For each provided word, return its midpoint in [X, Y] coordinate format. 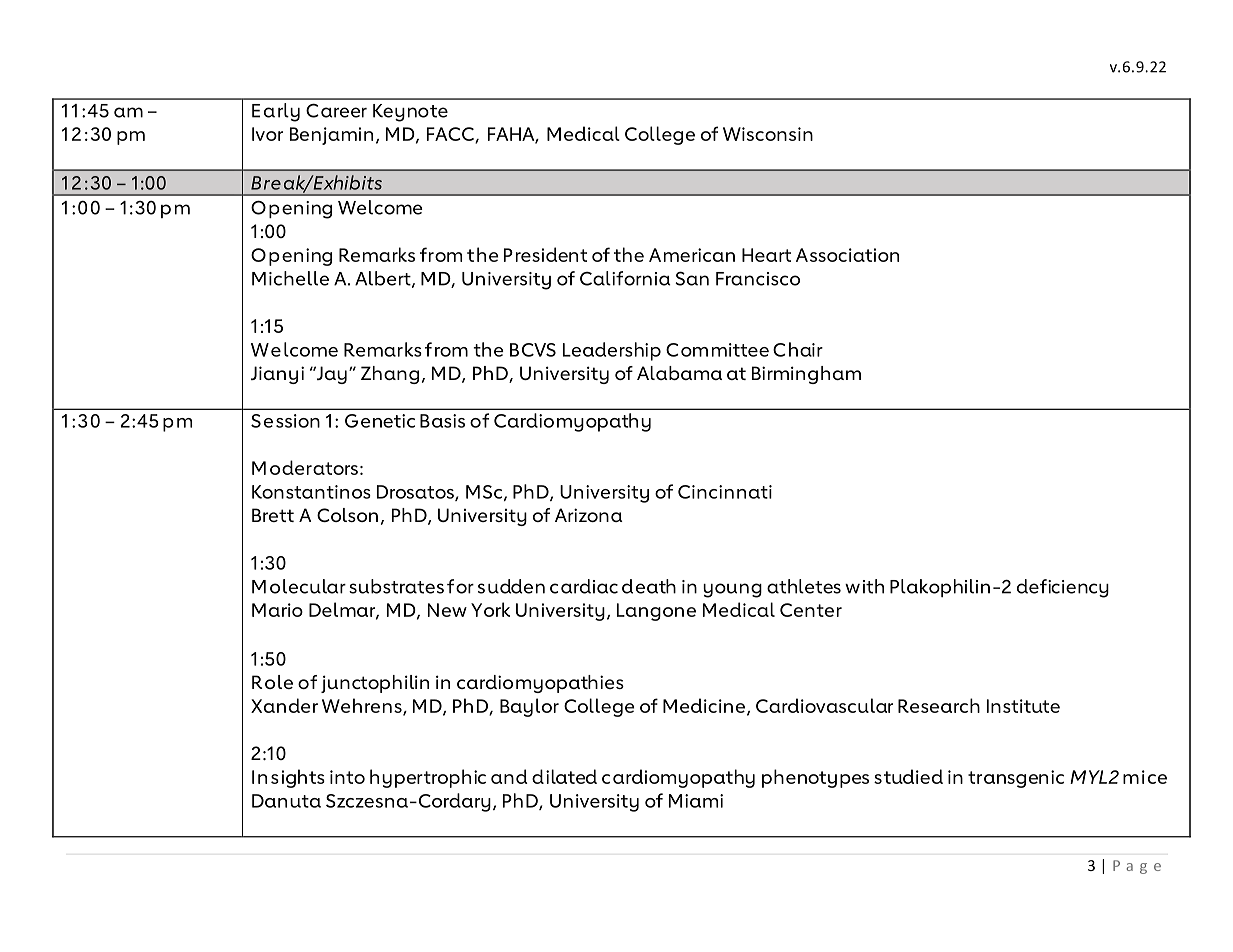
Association [847, 255]
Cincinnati [725, 492]
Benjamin [331, 136]
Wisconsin [768, 134]
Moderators [305, 467]
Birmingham [806, 375]
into [347, 777]
